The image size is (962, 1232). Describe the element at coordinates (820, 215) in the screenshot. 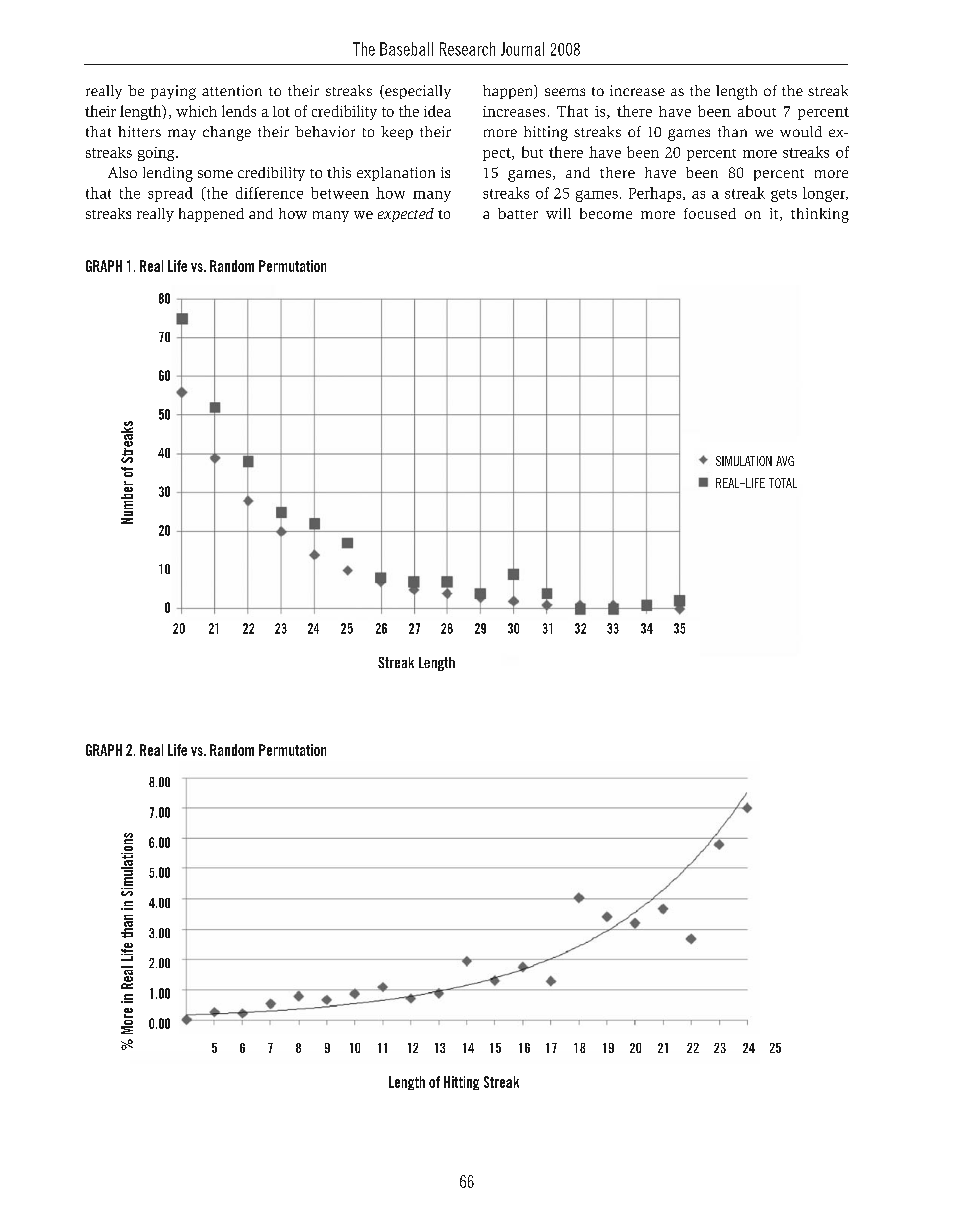

I see `thinking` at that location.
